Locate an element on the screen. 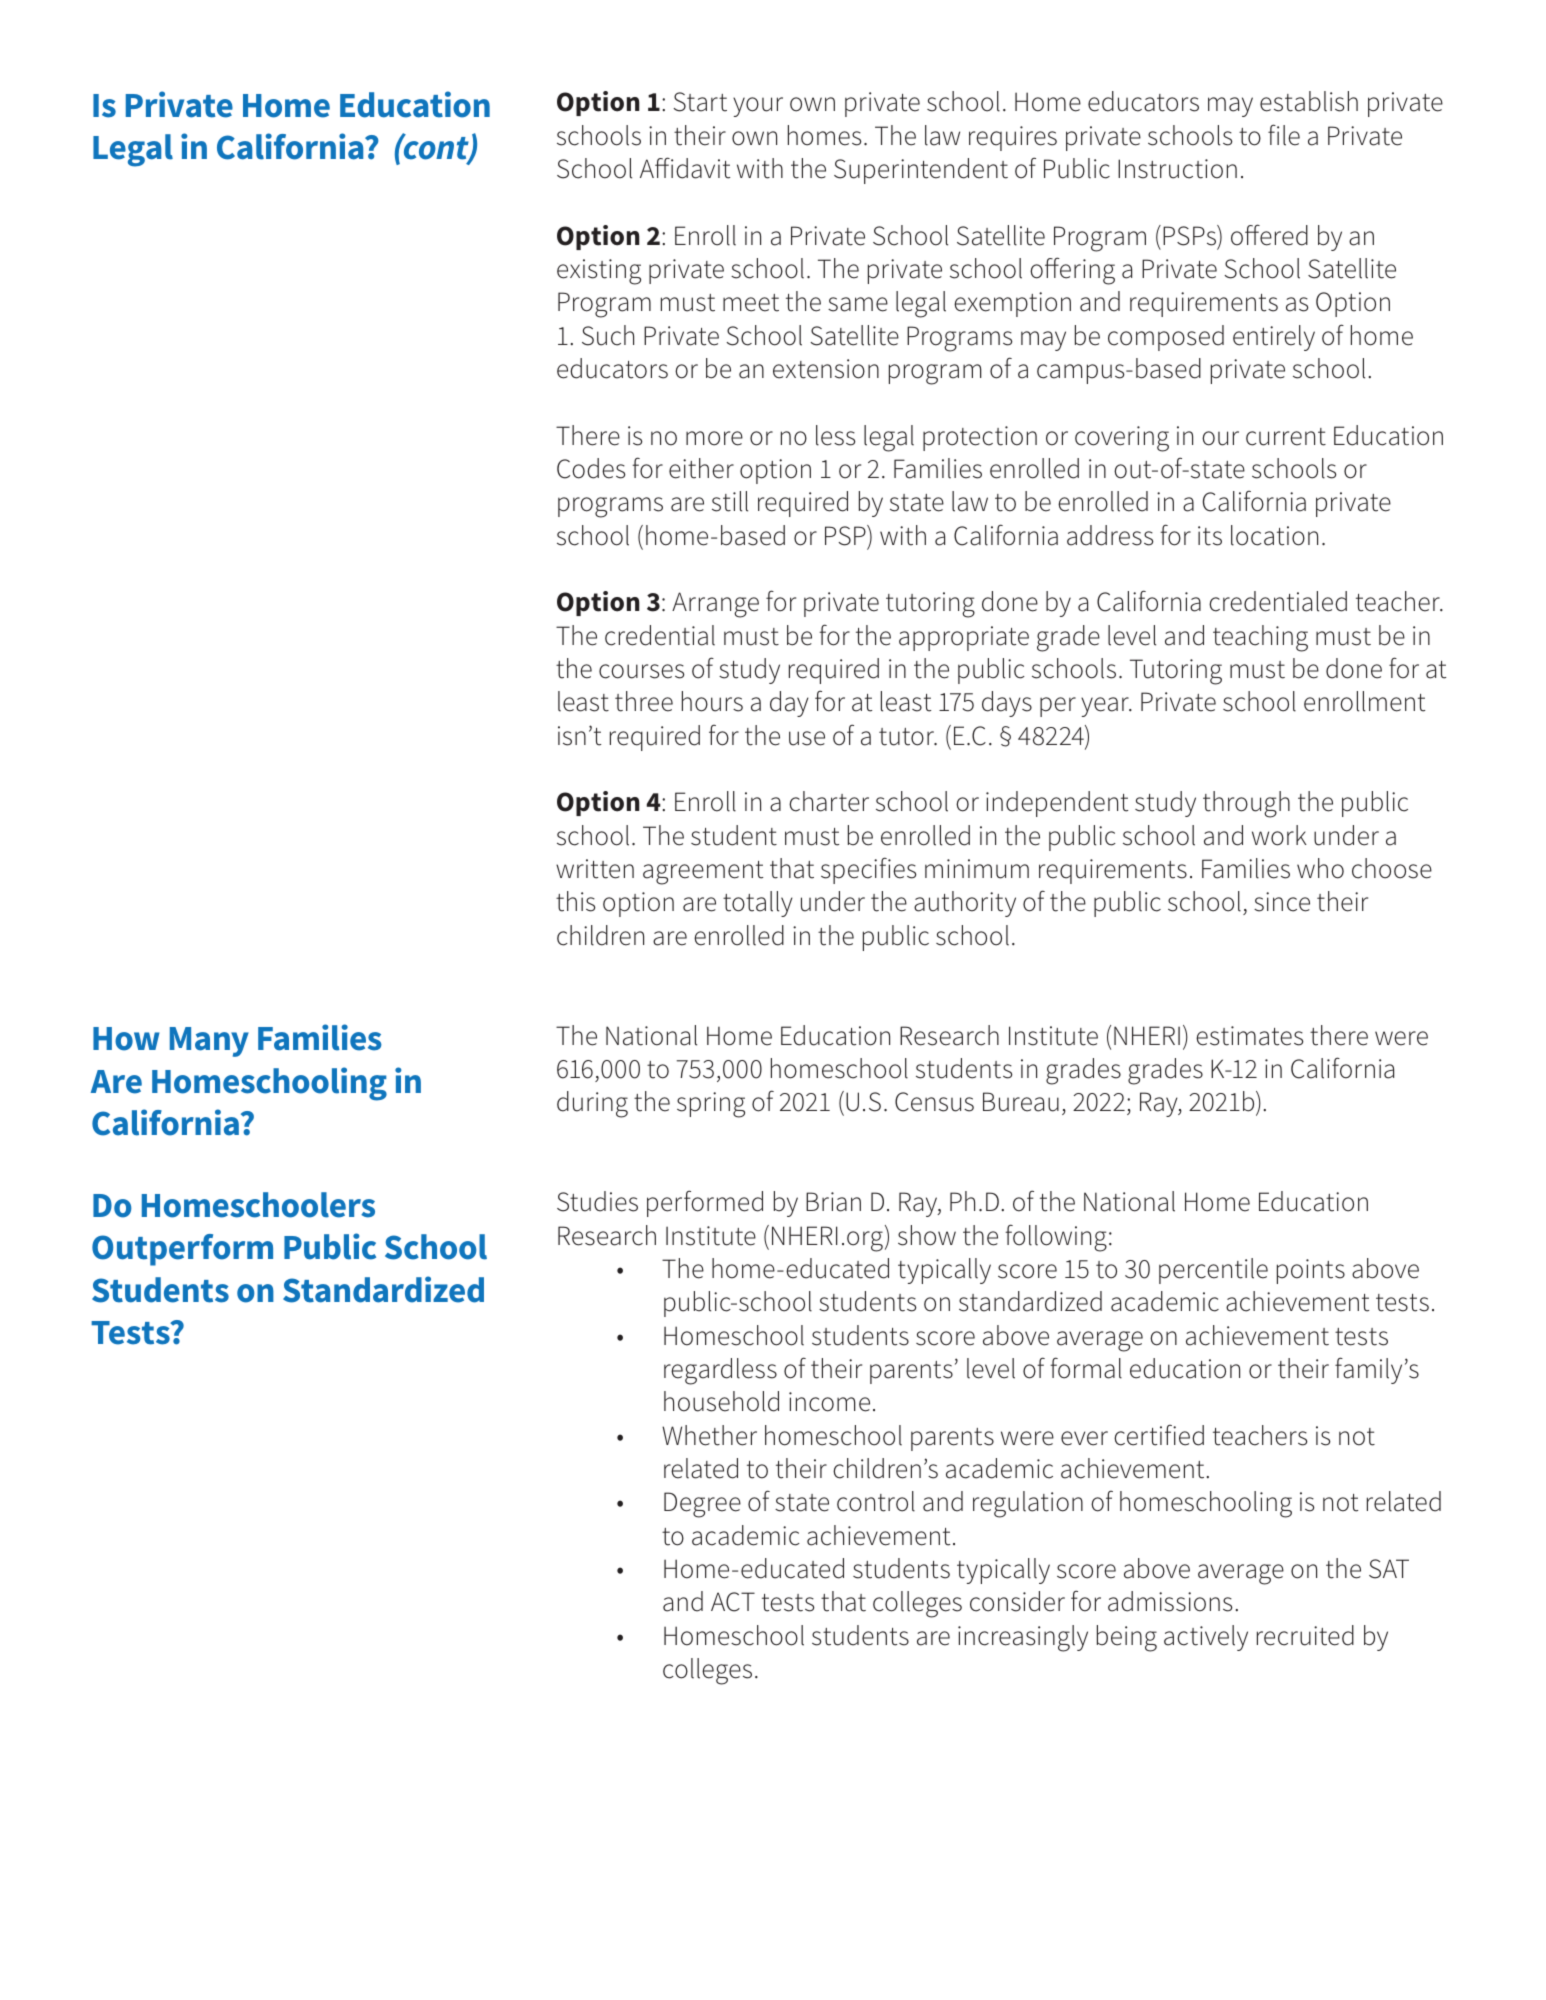 The height and width of the screenshot is (2000, 1546). file is located at coordinates (1284, 135).
